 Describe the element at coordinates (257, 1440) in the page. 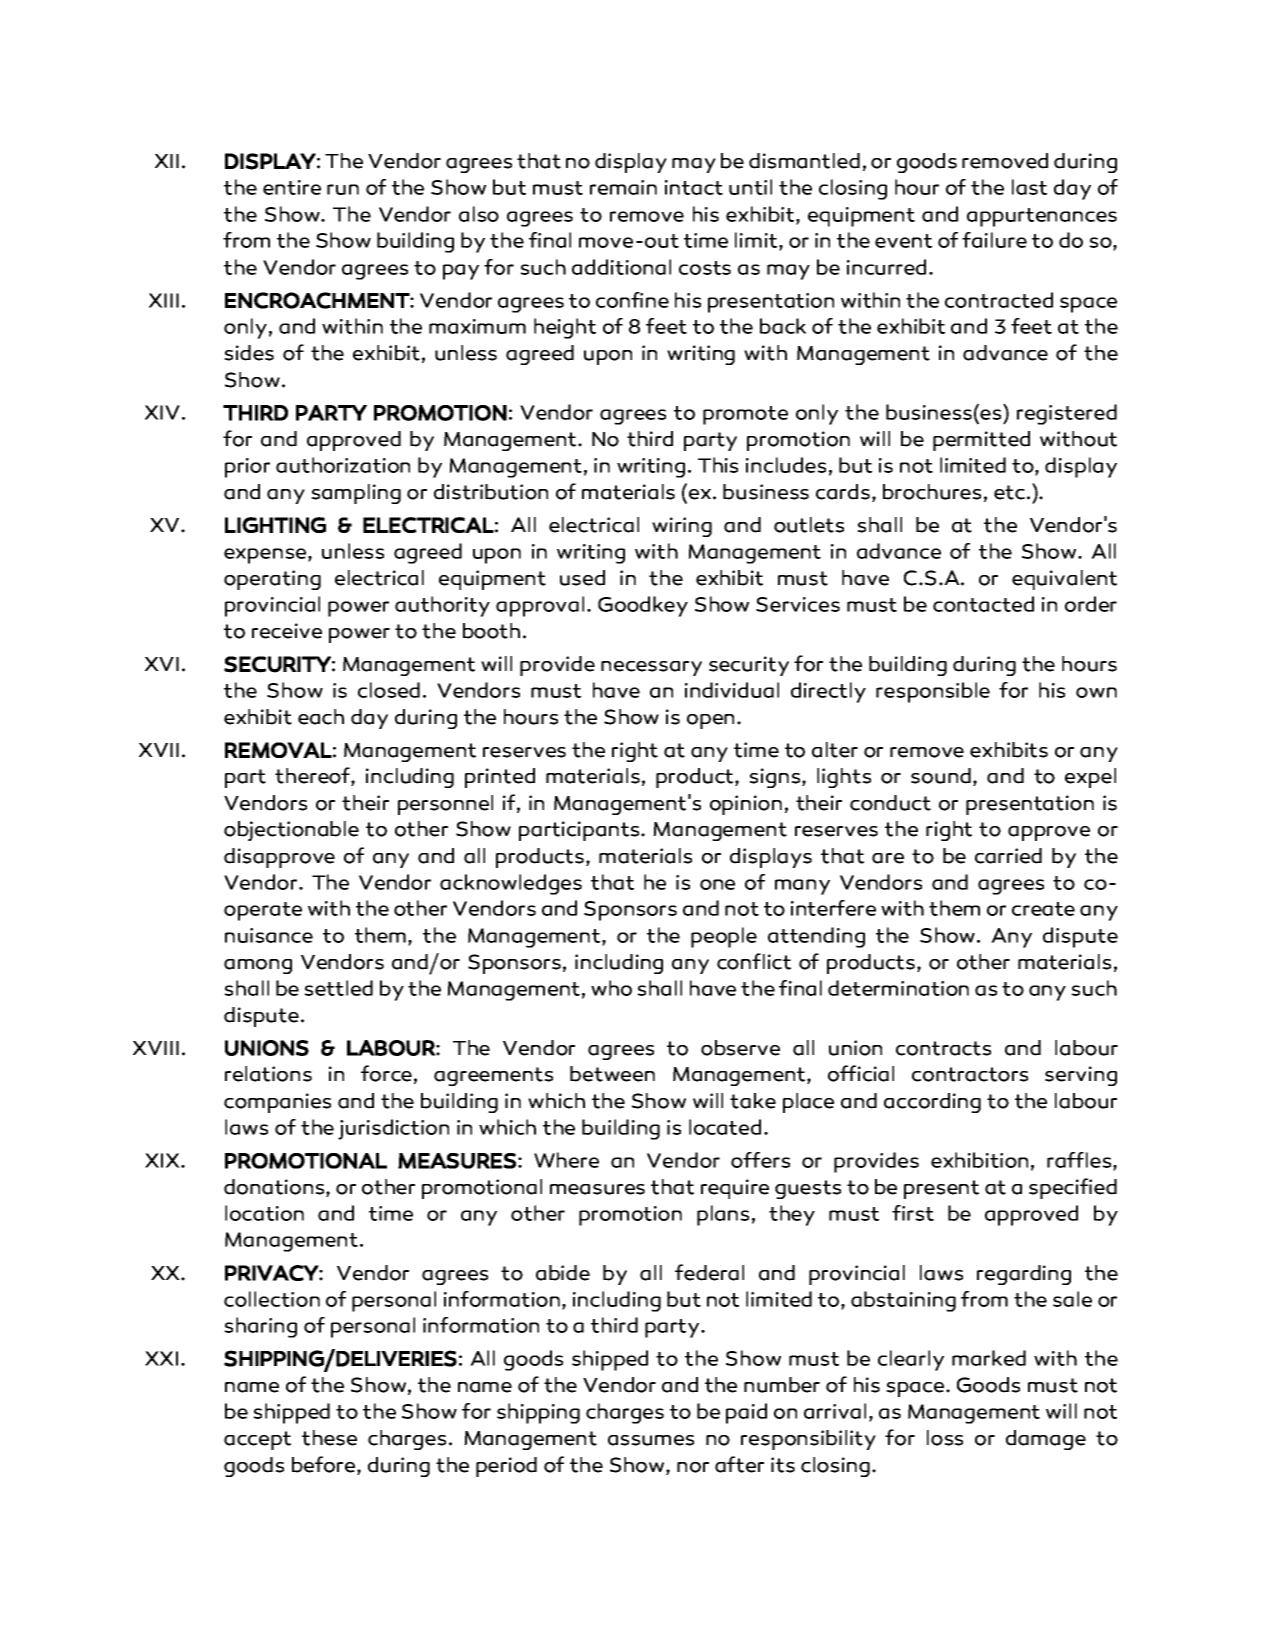

I see `accept` at that location.
